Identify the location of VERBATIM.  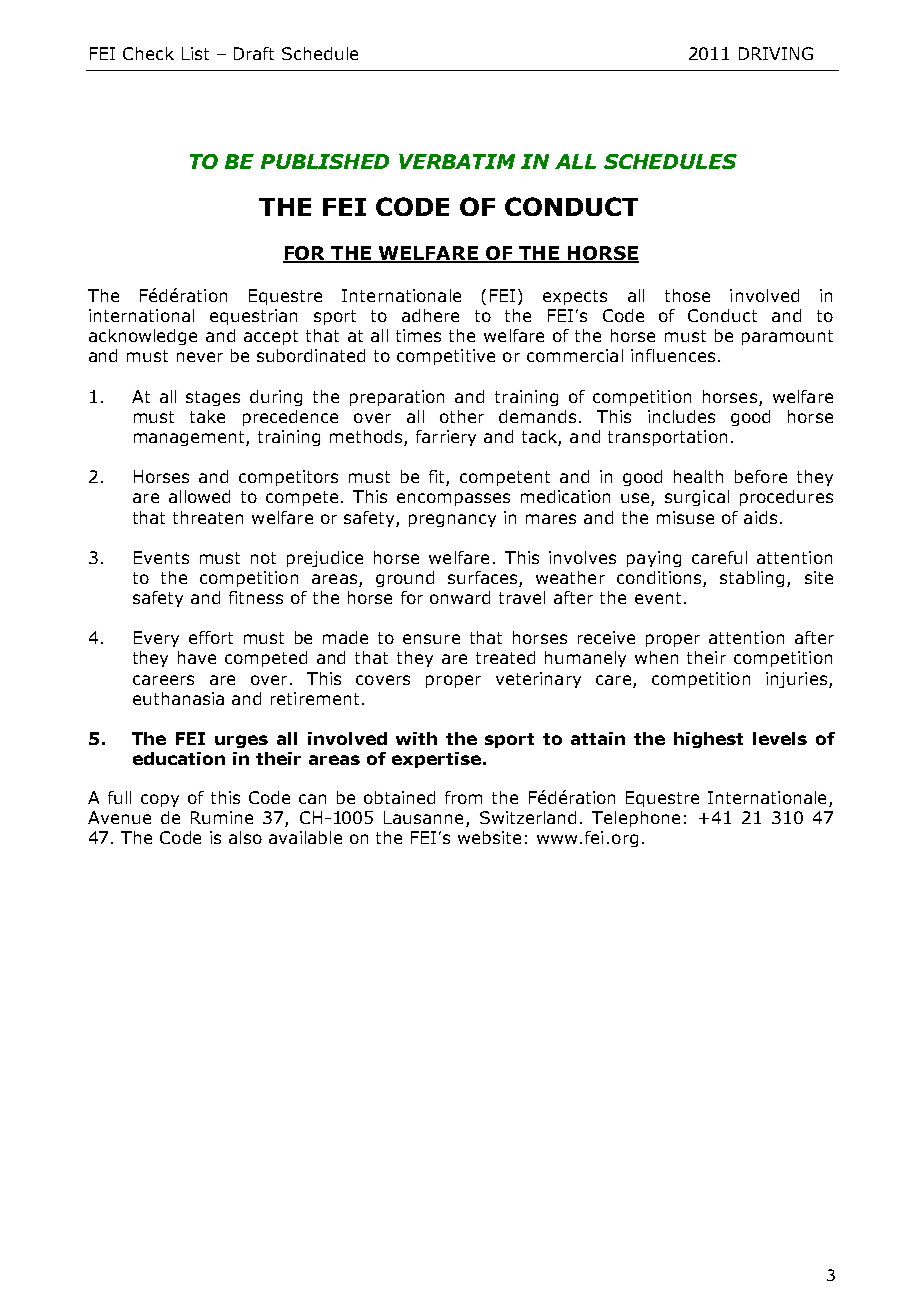
(457, 161).
